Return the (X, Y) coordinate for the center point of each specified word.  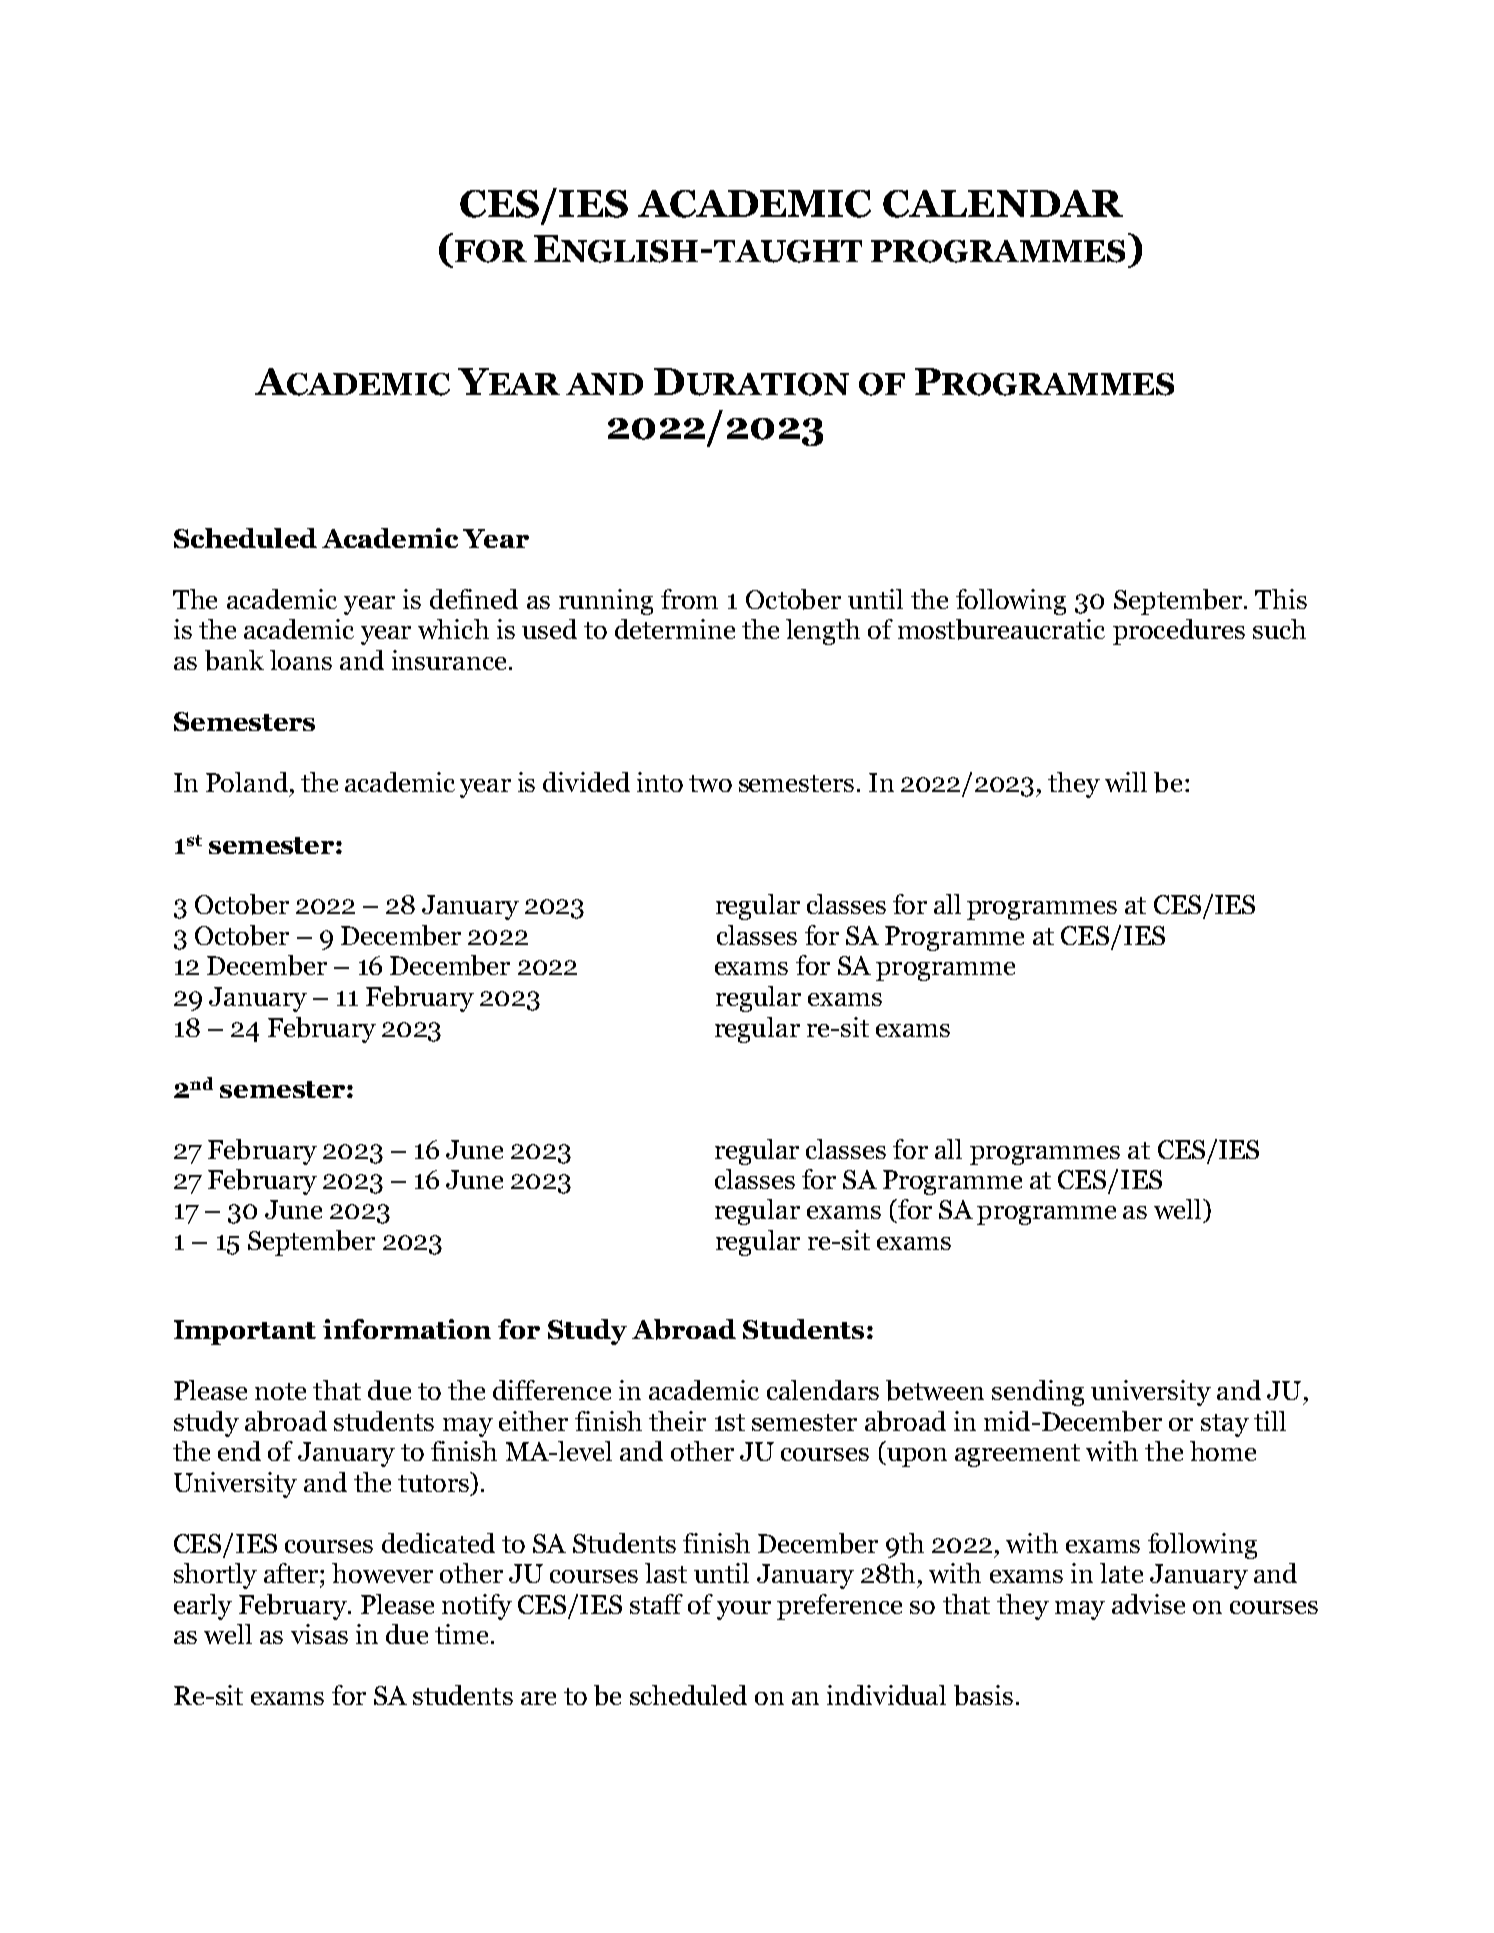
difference (552, 1390)
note (280, 1391)
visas (319, 1634)
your (744, 1610)
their (677, 1421)
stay (1225, 1425)
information (407, 1329)
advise (1148, 1604)
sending (1038, 1393)
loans (301, 660)
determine (675, 629)
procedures (1179, 632)
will (1126, 782)
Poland (247, 782)
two (710, 783)
